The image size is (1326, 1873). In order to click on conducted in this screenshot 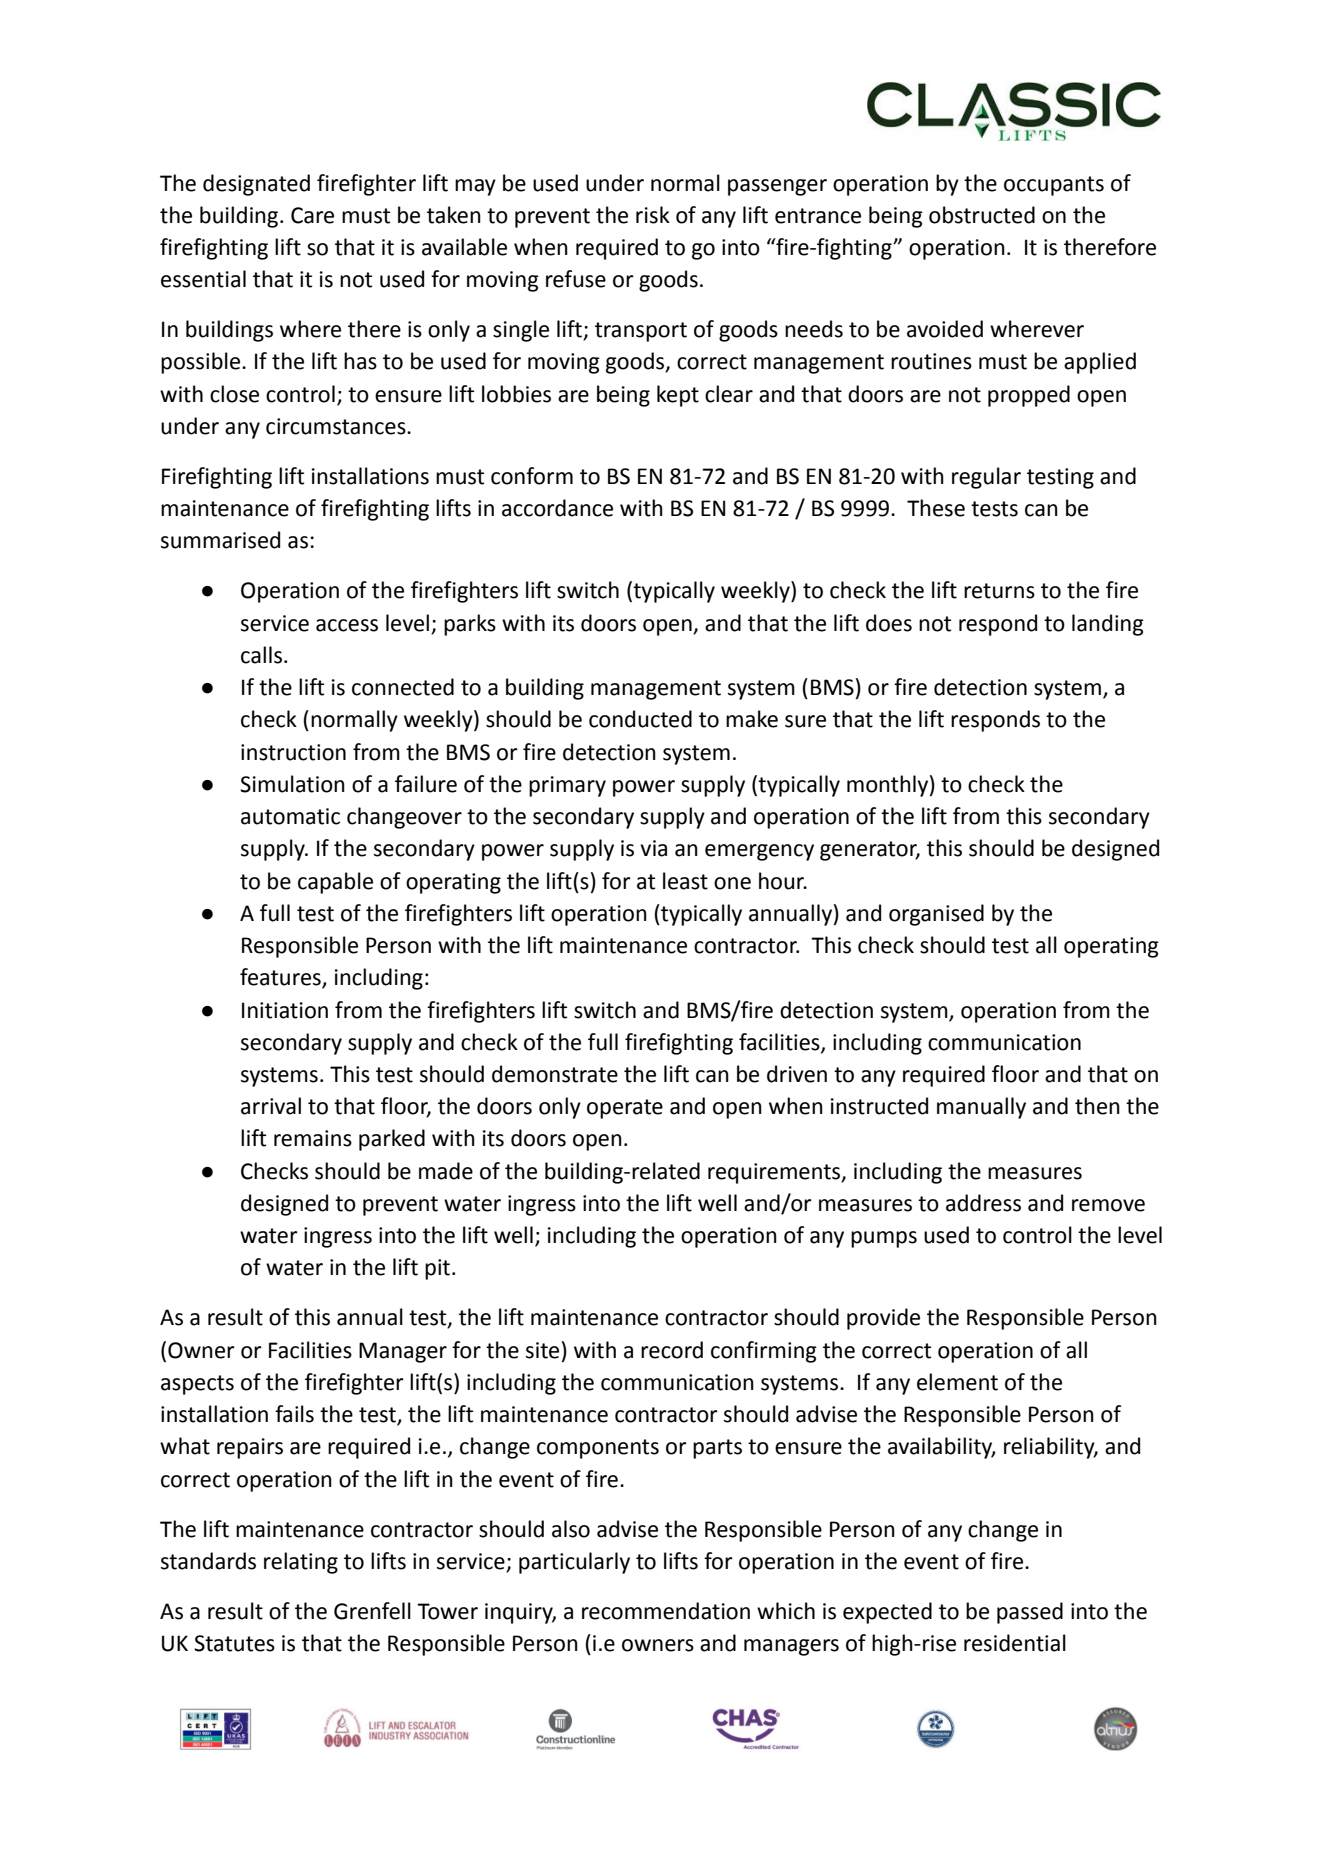, I will do `click(640, 719)`.
